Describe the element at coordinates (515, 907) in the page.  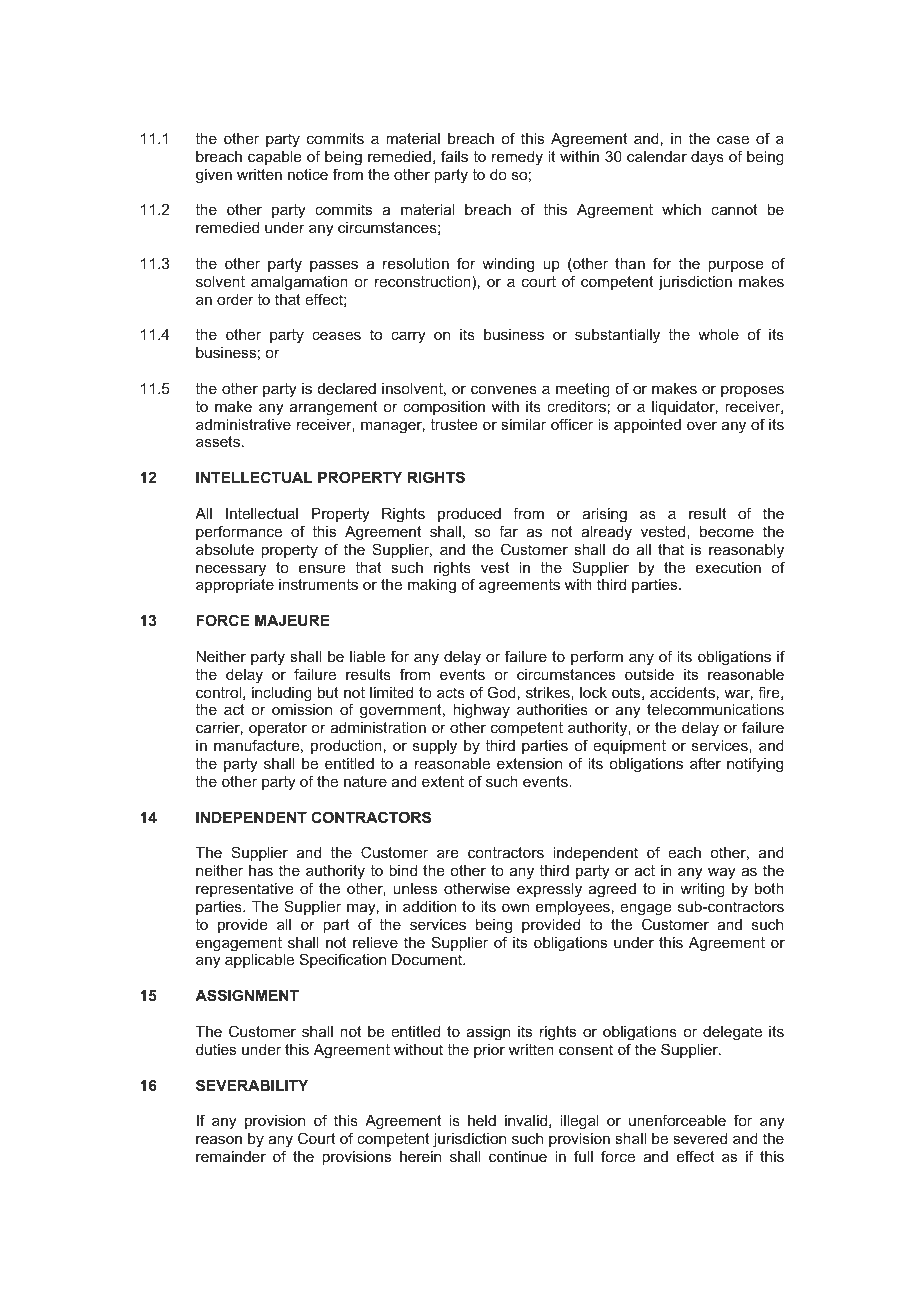
I see `own` at that location.
